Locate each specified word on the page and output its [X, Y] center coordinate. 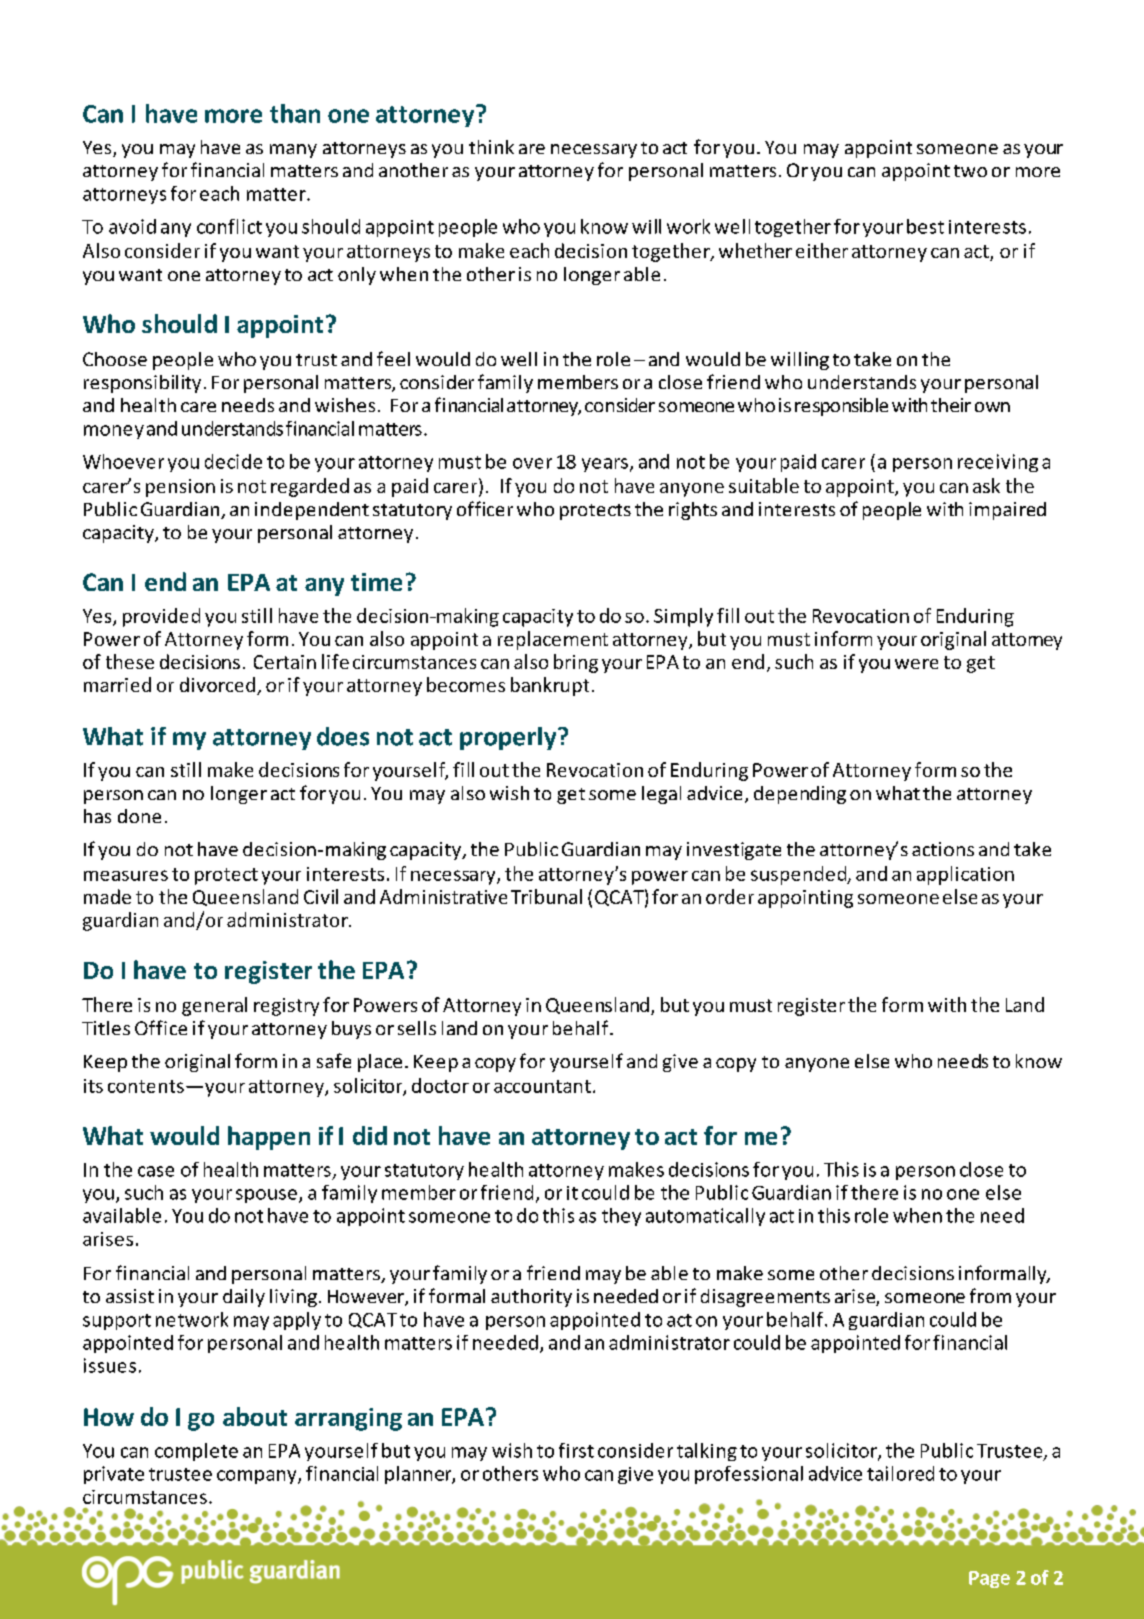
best [925, 226]
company [258, 1477]
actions [943, 849]
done [139, 816]
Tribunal [546, 896]
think [491, 147]
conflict [229, 226]
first [576, 1450]
